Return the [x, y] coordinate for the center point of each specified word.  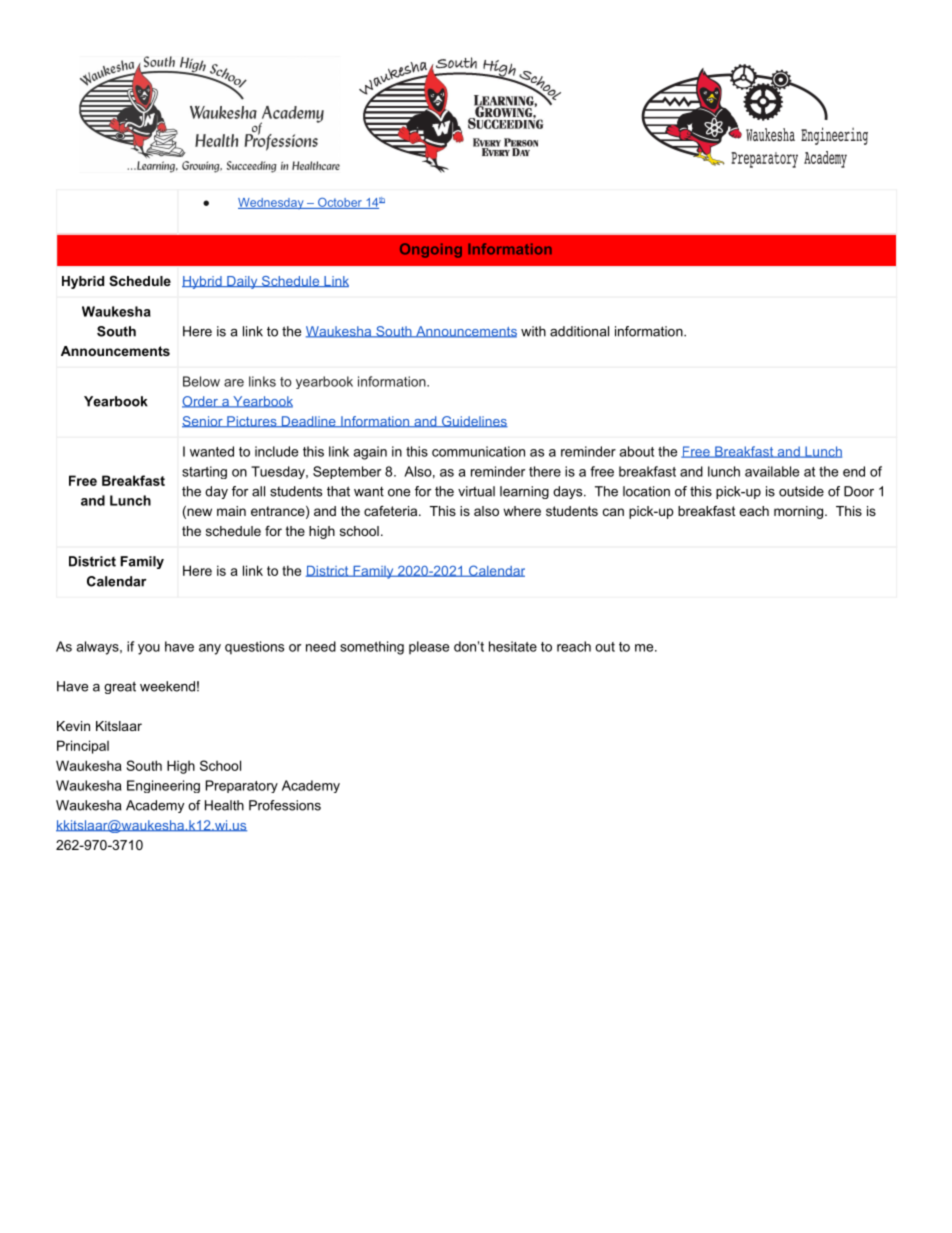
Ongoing [431, 250]
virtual [476, 491]
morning [798, 512]
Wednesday [272, 203]
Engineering [163, 786]
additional [579, 331]
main [231, 511]
